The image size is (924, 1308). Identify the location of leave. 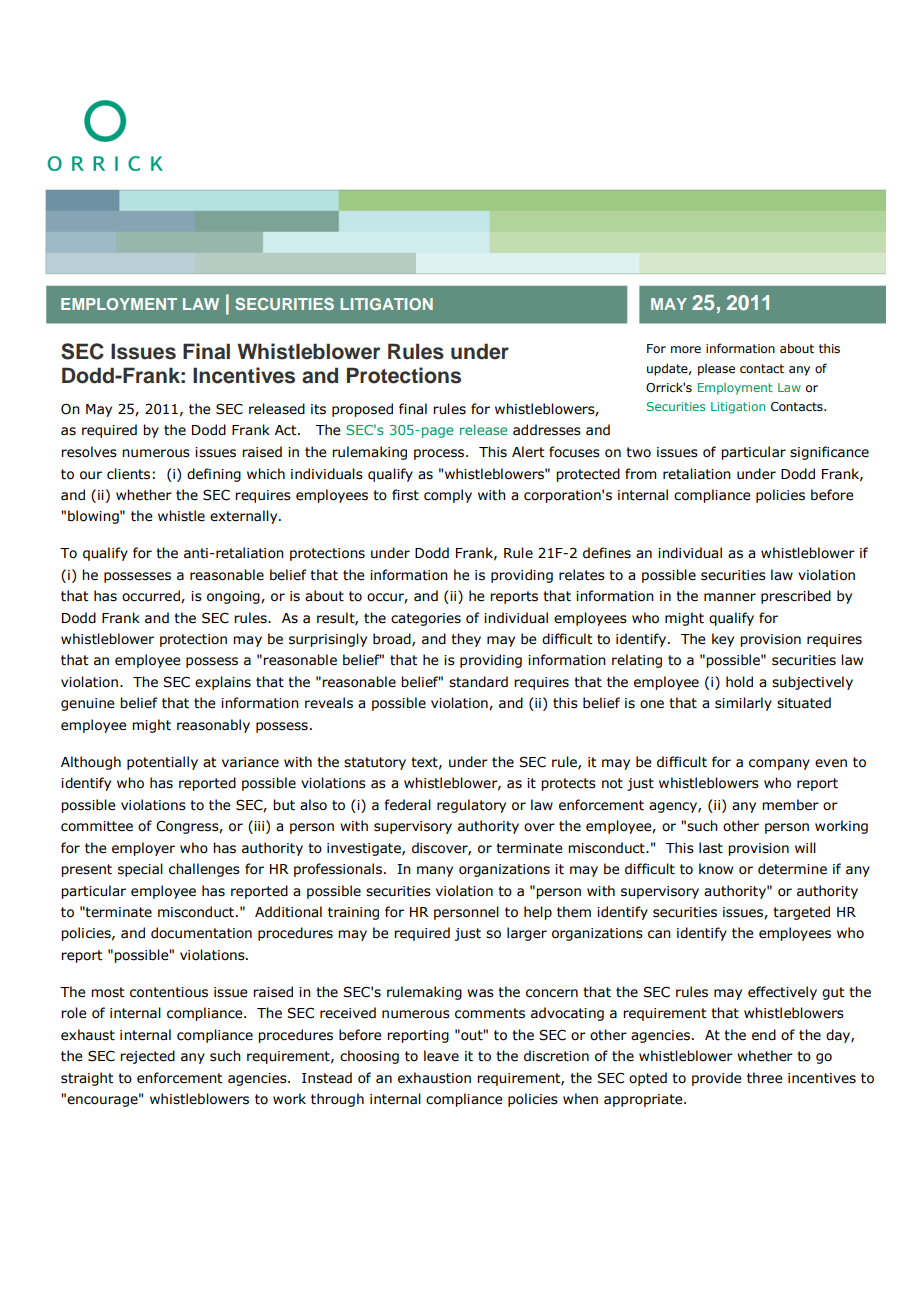
(441, 1056).
